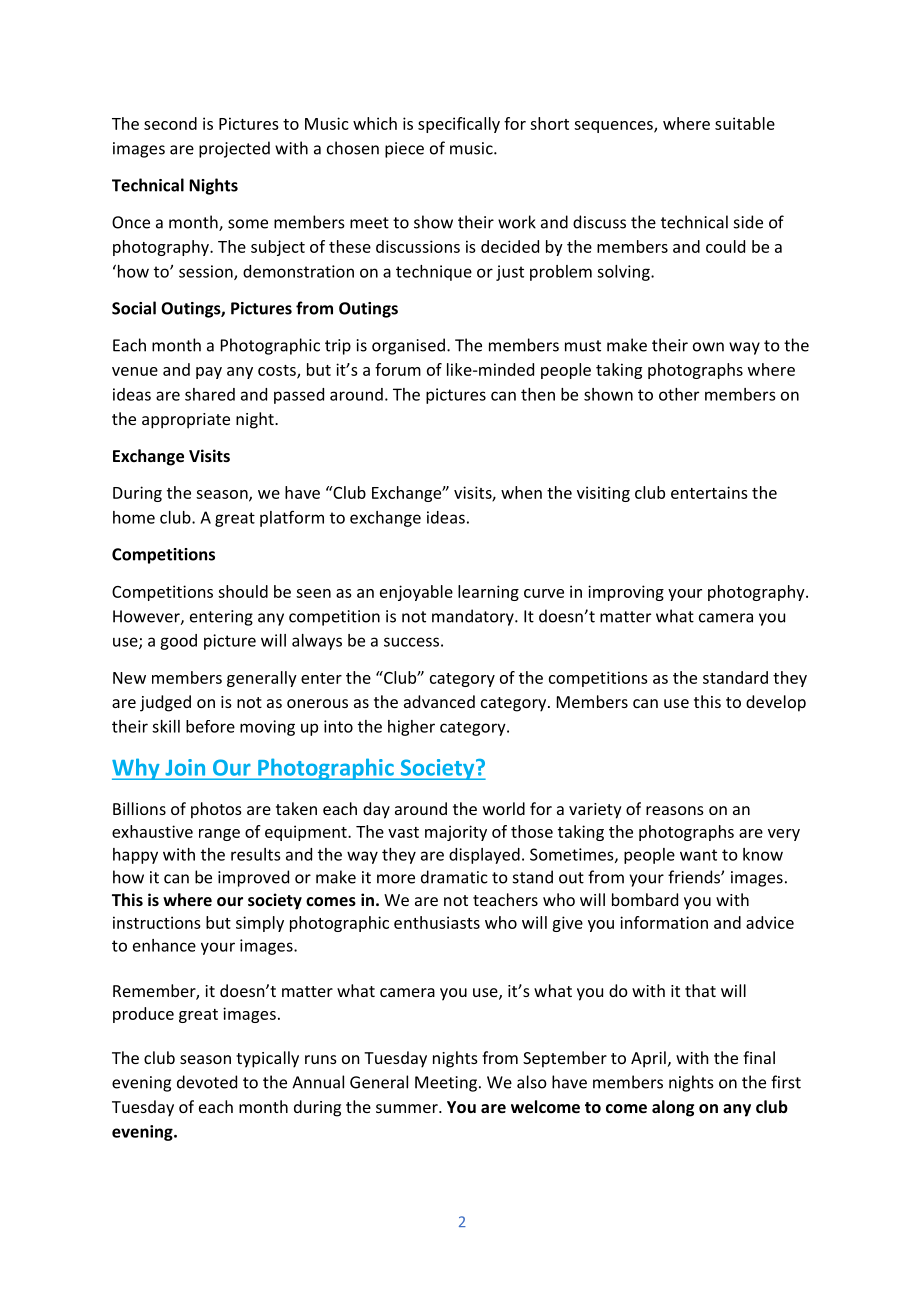  I want to click on suitable, so click(745, 123).
